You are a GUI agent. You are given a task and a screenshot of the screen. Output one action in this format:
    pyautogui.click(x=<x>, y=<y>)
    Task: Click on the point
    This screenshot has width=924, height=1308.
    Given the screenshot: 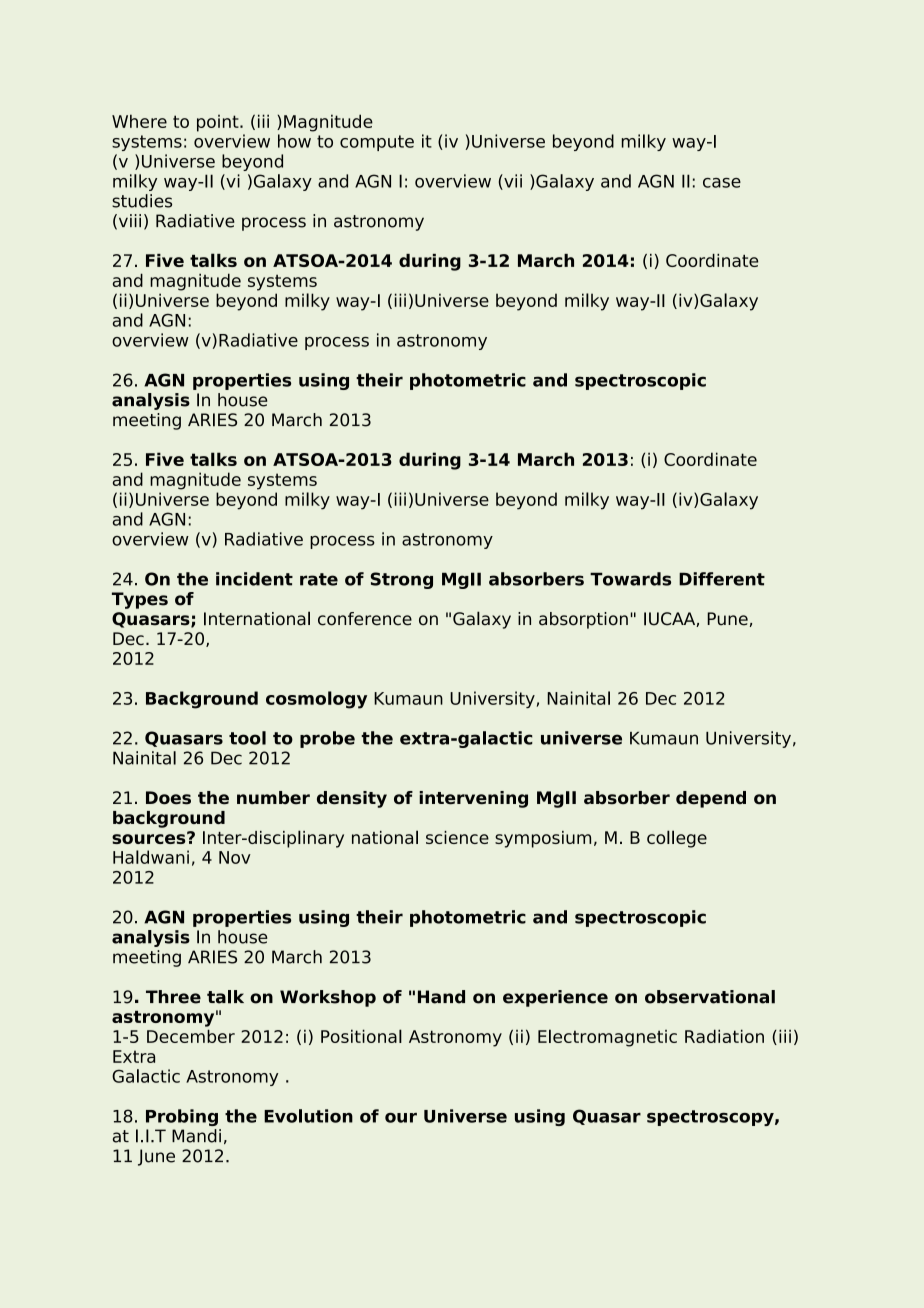 What is the action you would take?
    pyautogui.click(x=219, y=123)
